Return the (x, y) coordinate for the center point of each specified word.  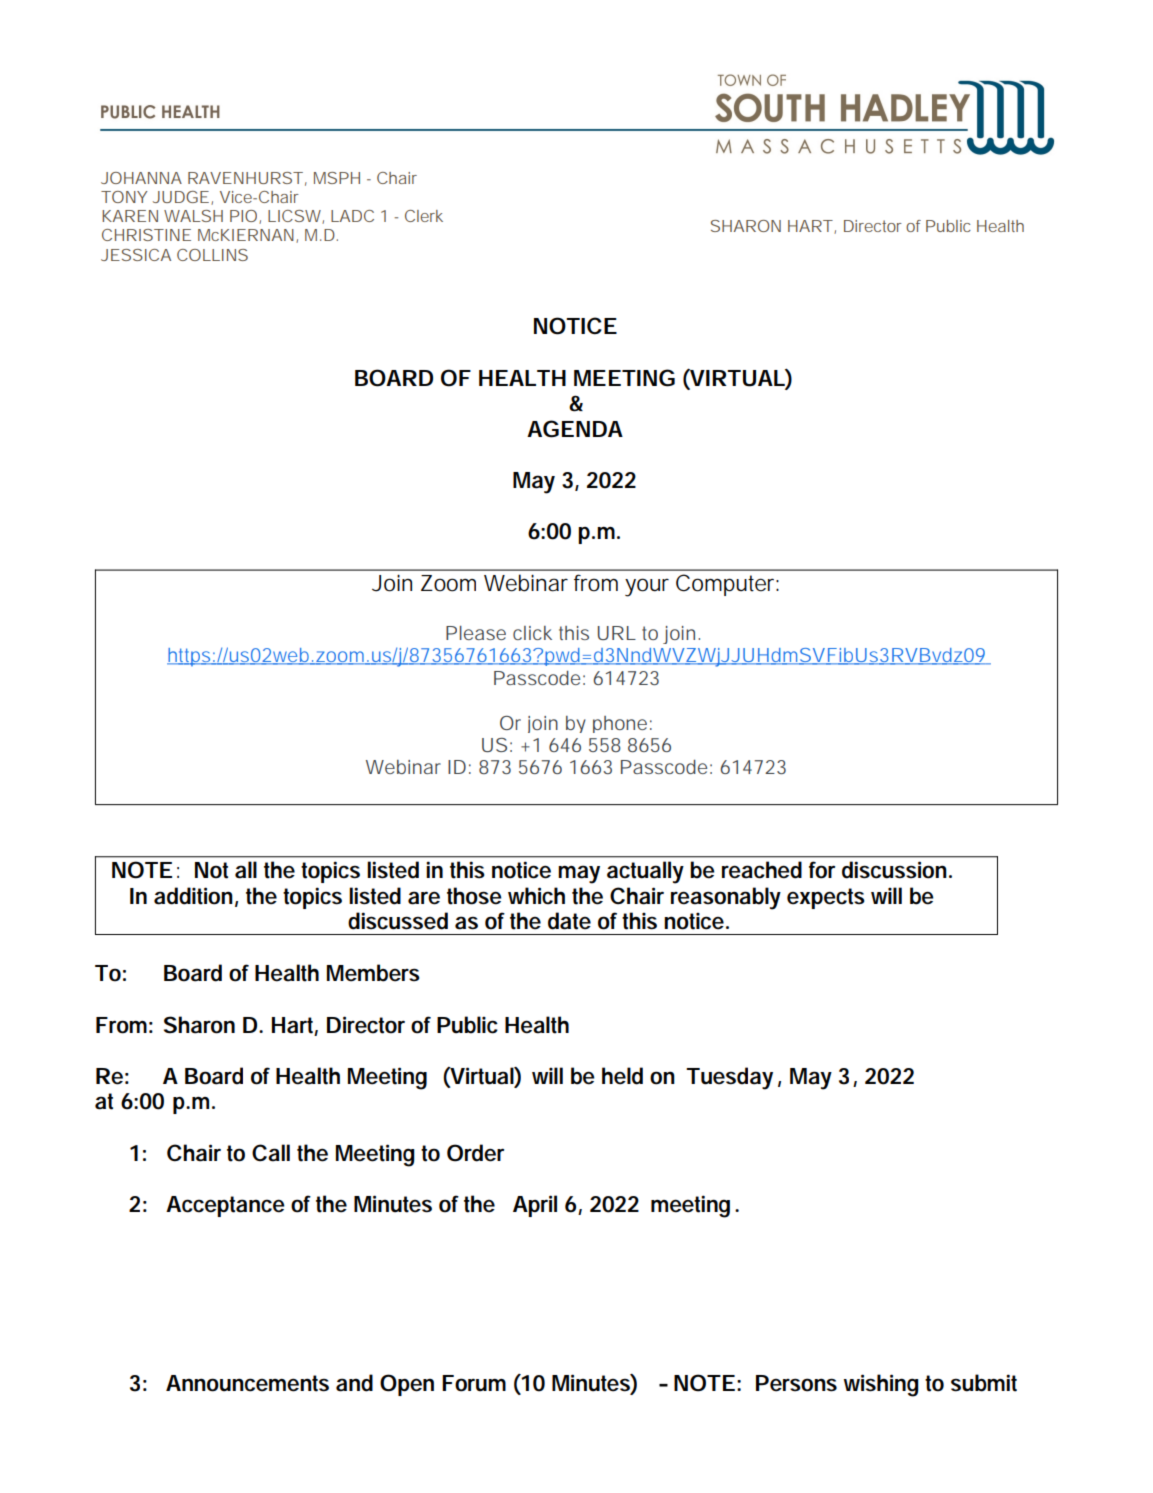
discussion (894, 870)
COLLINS (212, 255)
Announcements (247, 1383)
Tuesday (729, 1078)
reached (762, 870)
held (622, 1076)
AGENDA (575, 429)
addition (193, 896)
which (536, 896)
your (647, 587)
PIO (243, 216)
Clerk (424, 216)
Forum (474, 1383)
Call (271, 1153)
